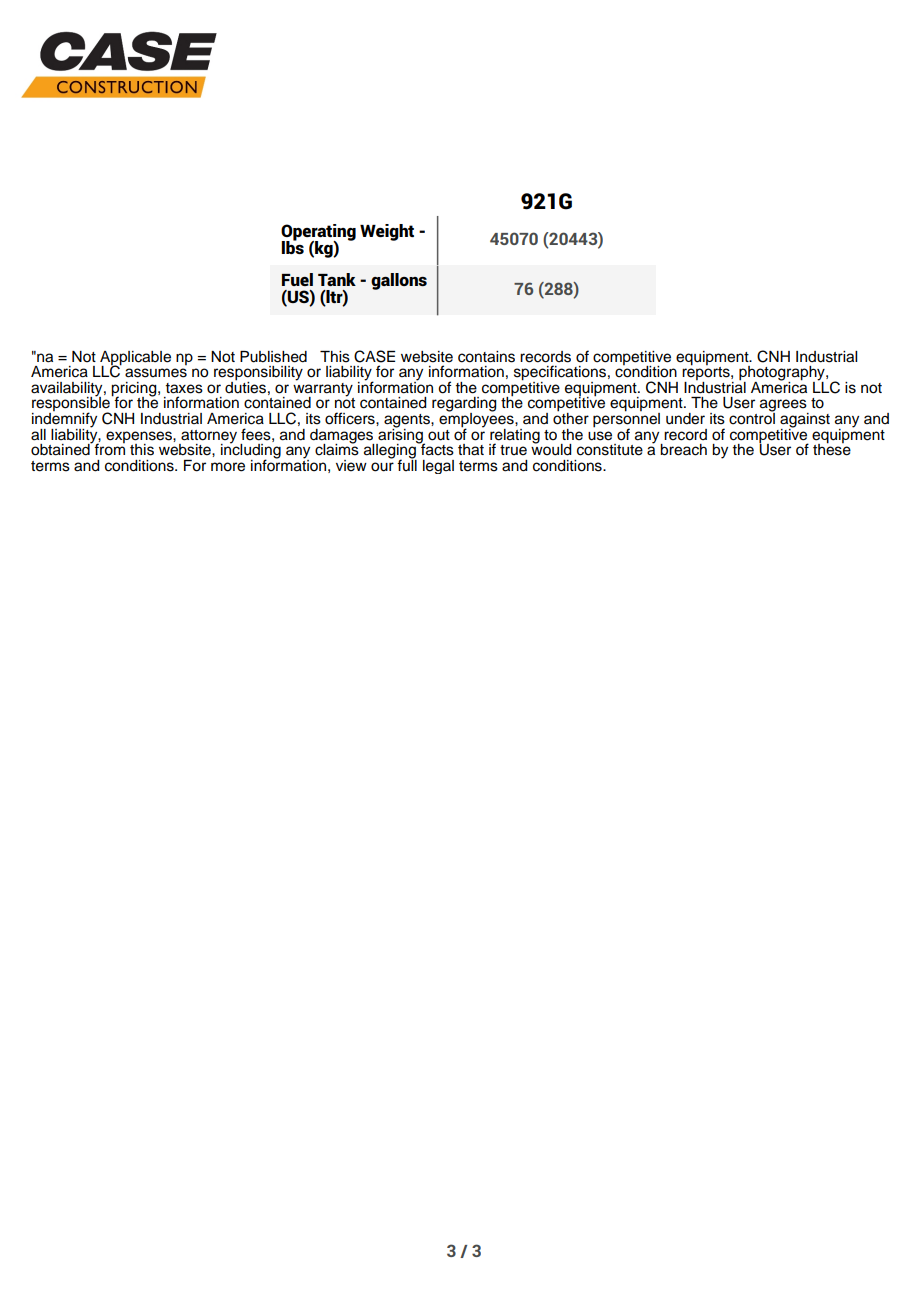 The height and width of the screenshot is (1308, 924). I want to click on Operating, so click(318, 233).
